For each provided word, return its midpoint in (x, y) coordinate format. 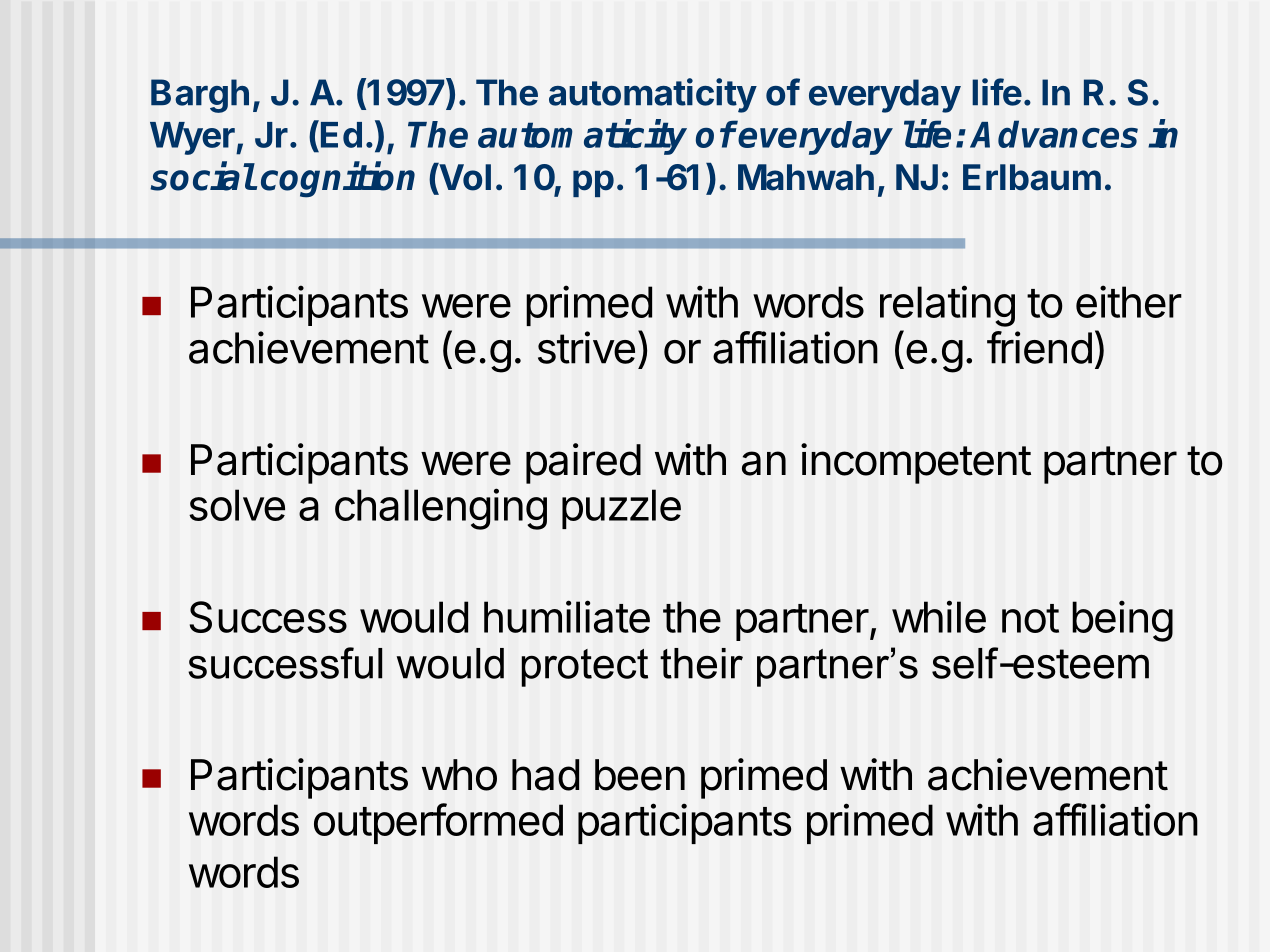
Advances (1054, 134)
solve (237, 505)
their (701, 663)
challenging (441, 509)
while (939, 616)
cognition (338, 180)
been (640, 775)
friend (1039, 347)
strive (586, 347)
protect (585, 668)
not (1030, 618)
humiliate (567, 616)
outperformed (438, 823)
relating (947, 306)
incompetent (916, 463)
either (1129, 301)
